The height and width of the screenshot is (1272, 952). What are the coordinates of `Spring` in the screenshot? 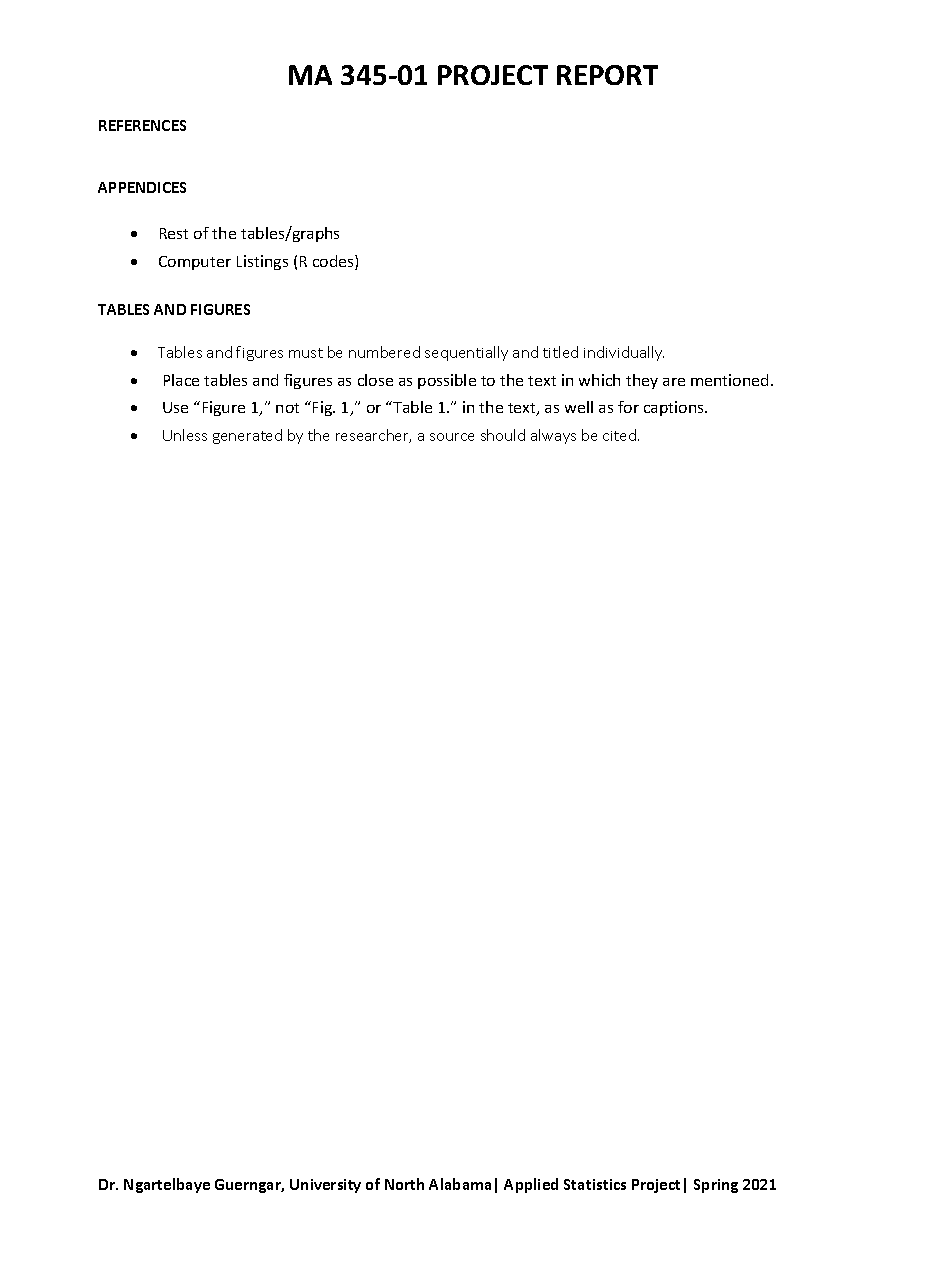 It's located at (716, 1186).
